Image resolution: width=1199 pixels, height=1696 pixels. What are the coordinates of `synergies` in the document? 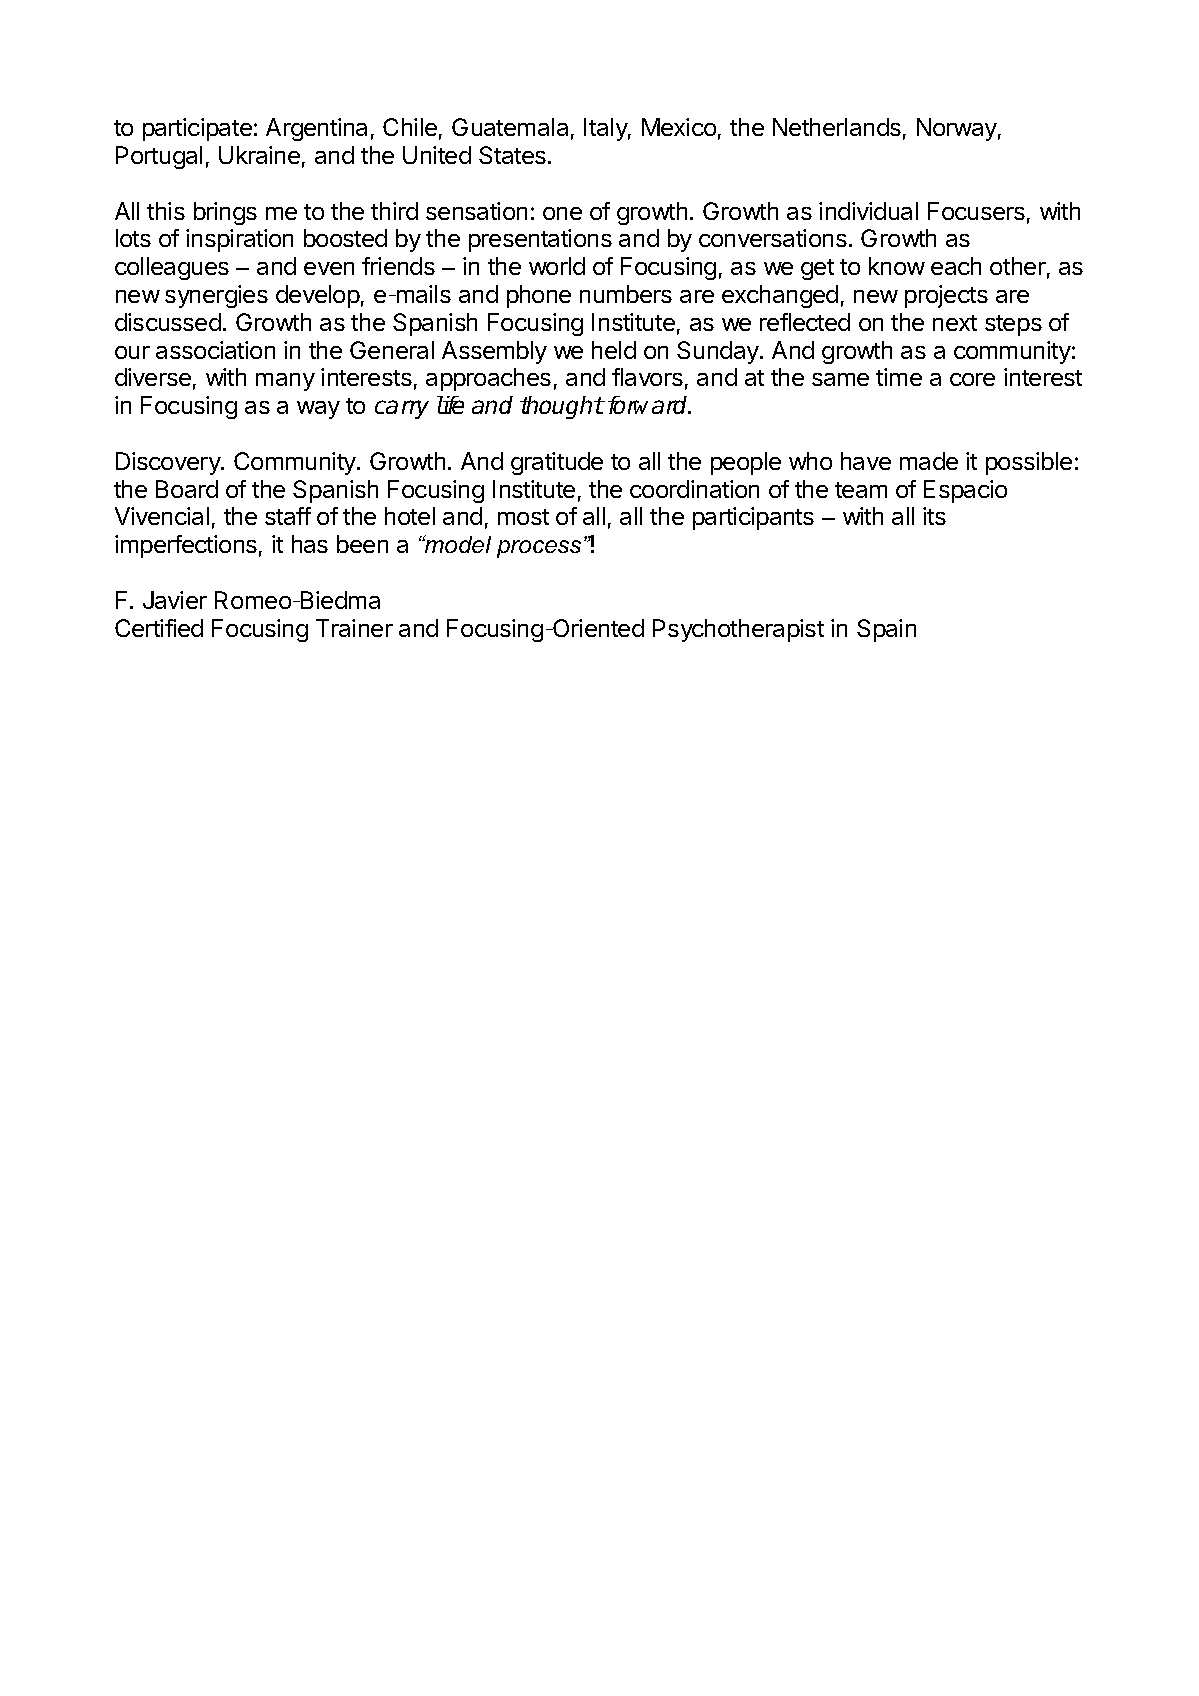 It's located at (216, 296).
